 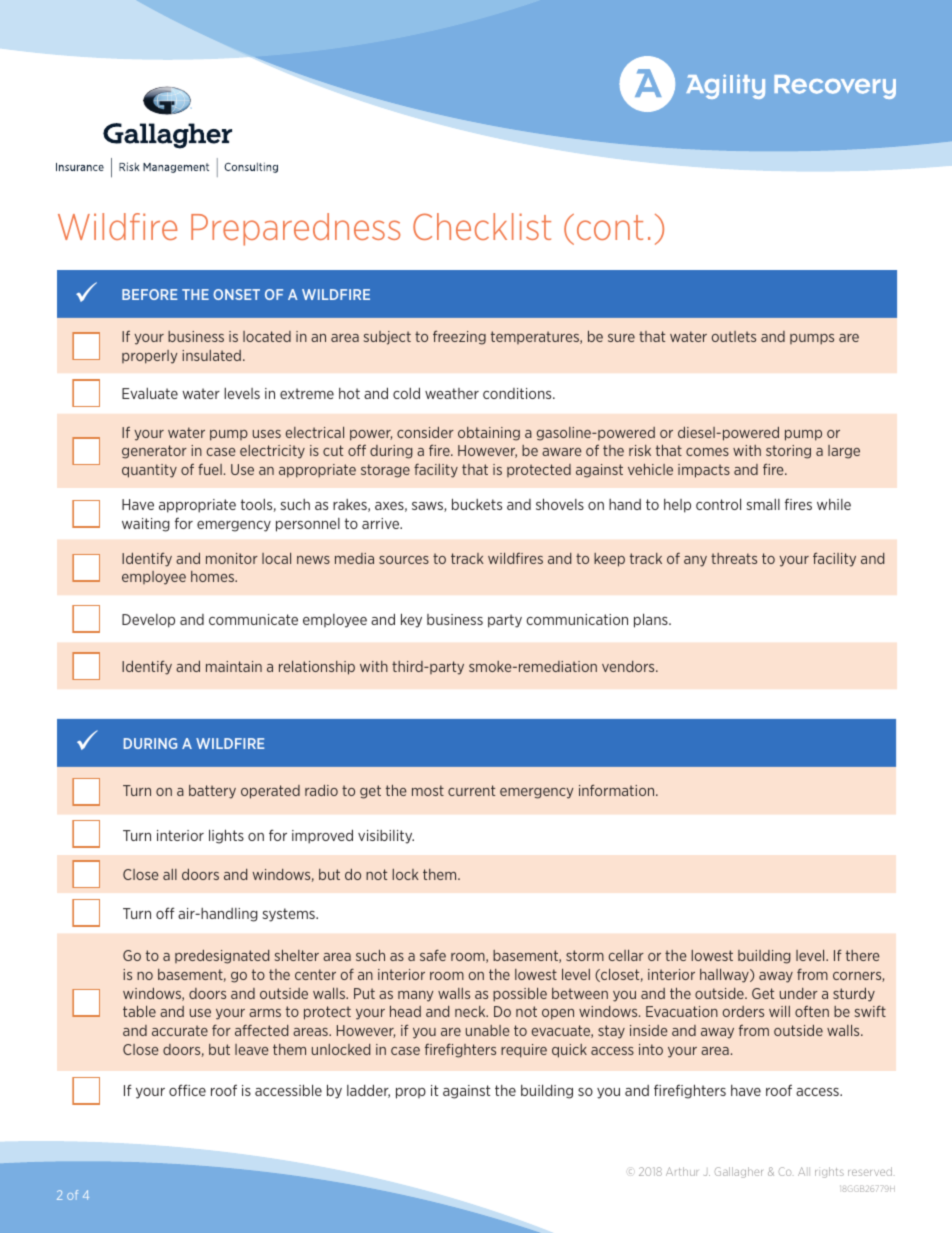 I want to click on monitor, so click(x=232, y=558).
